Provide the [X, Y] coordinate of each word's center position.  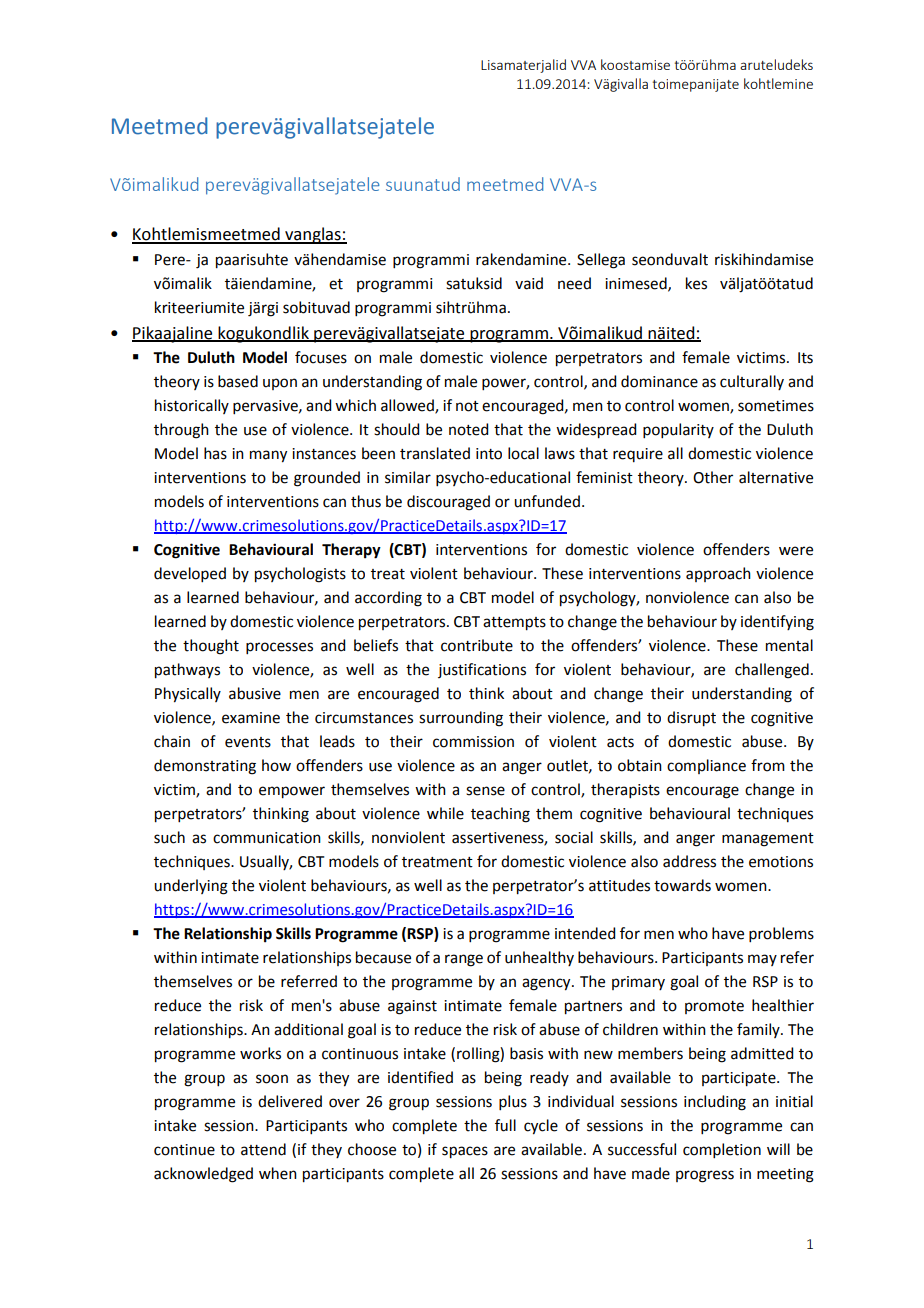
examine [251, 718]
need [574, 283]
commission [473, 742]
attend [263, 1149]
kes [696, 283]
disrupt [691, 719]
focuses [321, 357]
